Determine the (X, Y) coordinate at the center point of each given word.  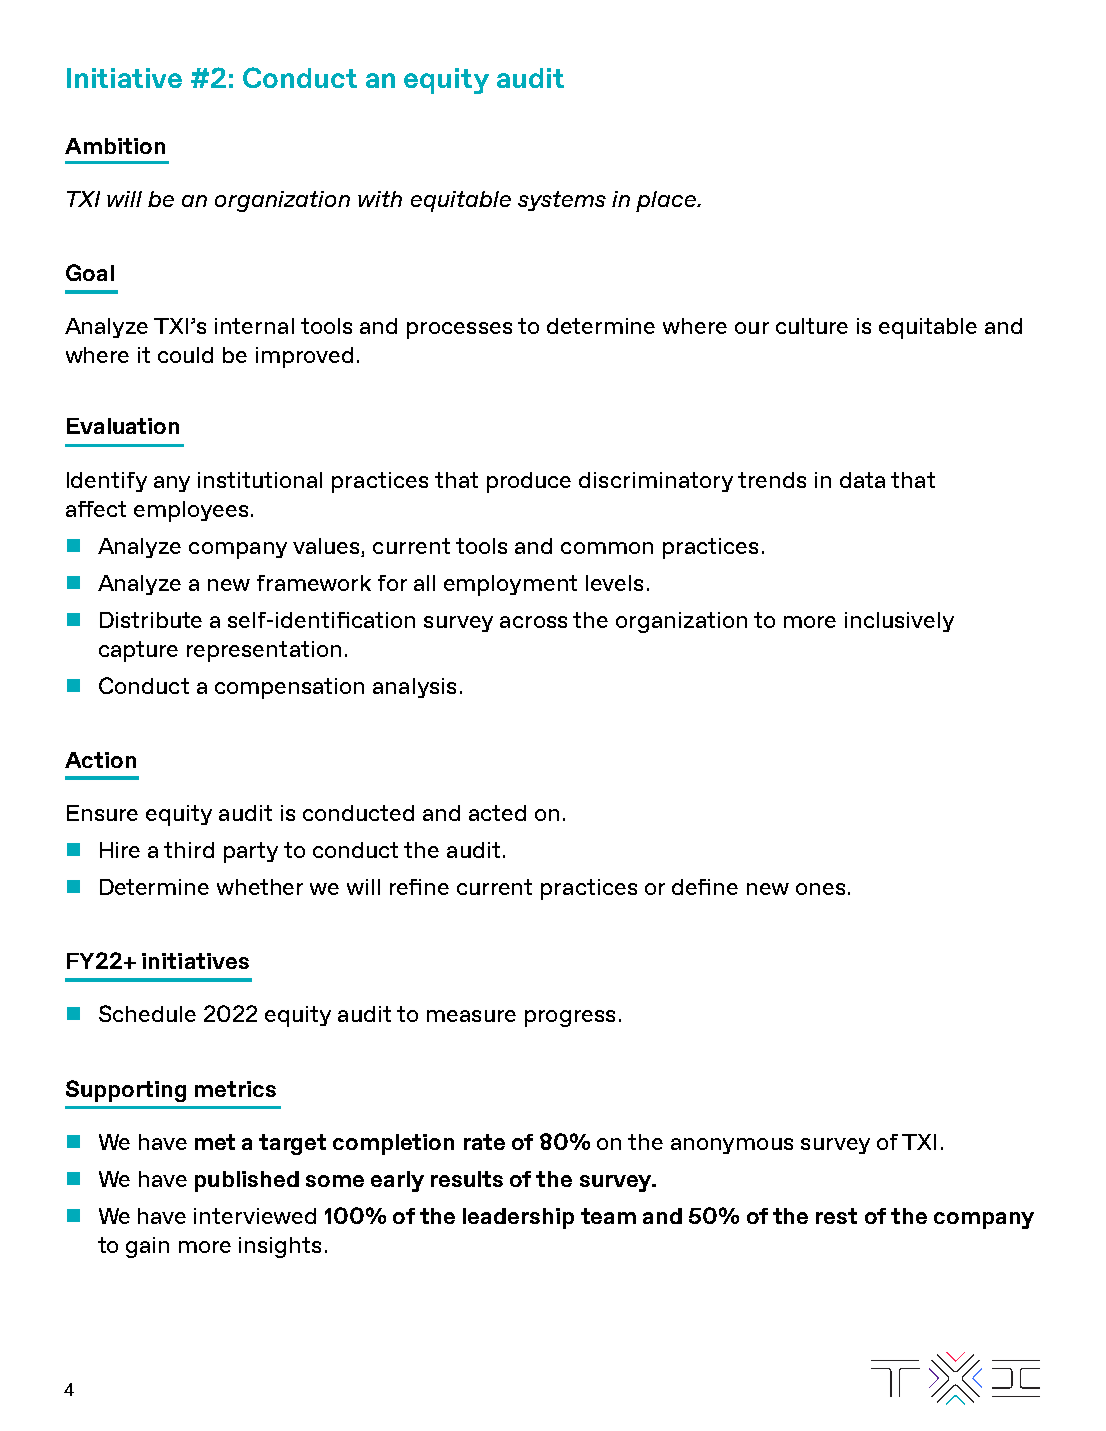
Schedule (147, 1013)
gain (147, 1247)
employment (510, 585)
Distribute (151, 620)
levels (614, 583)
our (752, 328)
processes (459, 330)
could (185, 355)
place (667, 201)
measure (471, 1016)
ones (820, 889)
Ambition (115, 146)
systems (562, 201)
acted (497, 813)
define (705, 887)
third (189, 850)
